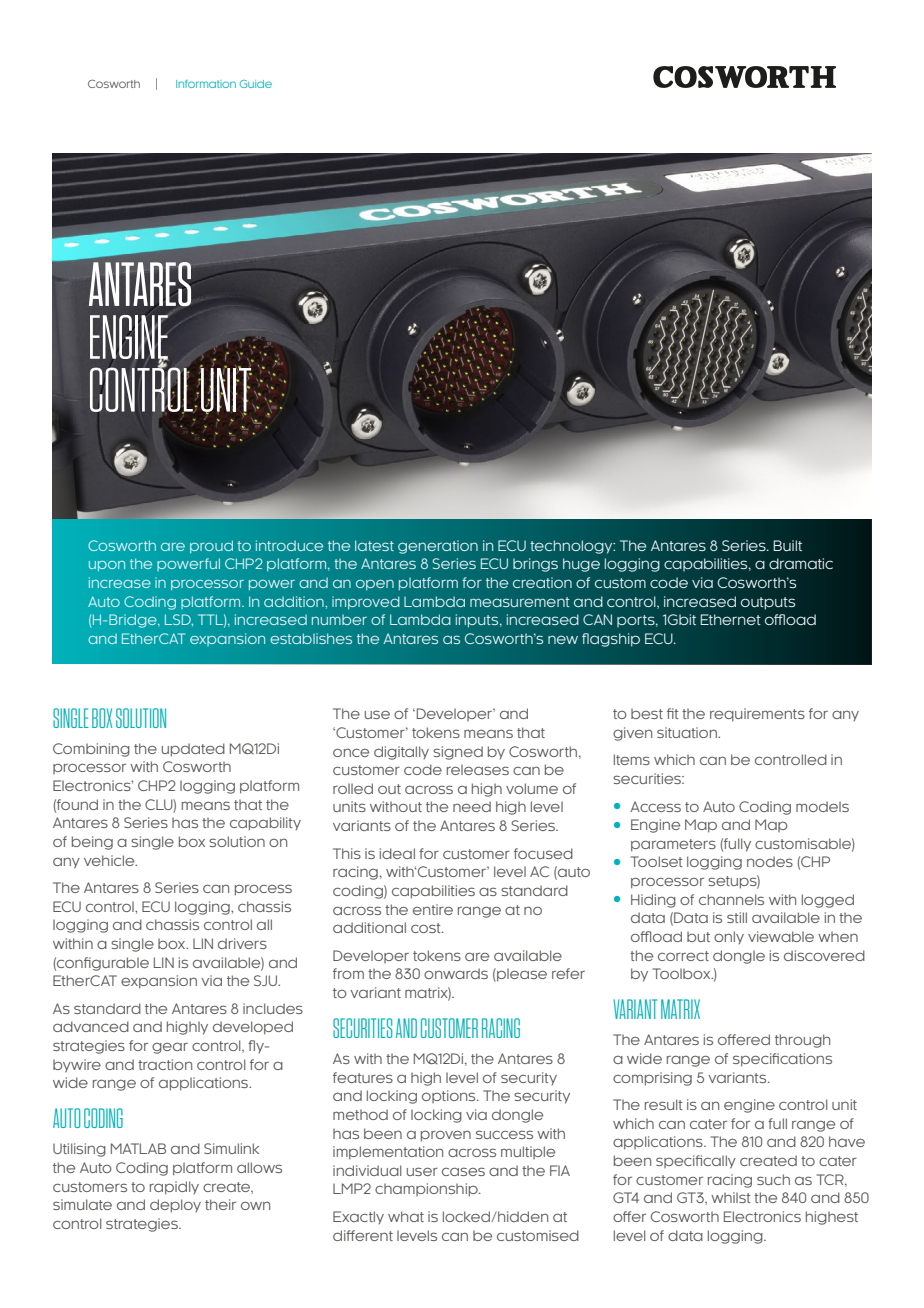 The width and height of the page is (924, 1308). What do you see at coordinates (206, 84) in the page?
I see `Information` at bounding box center [206, 84].
